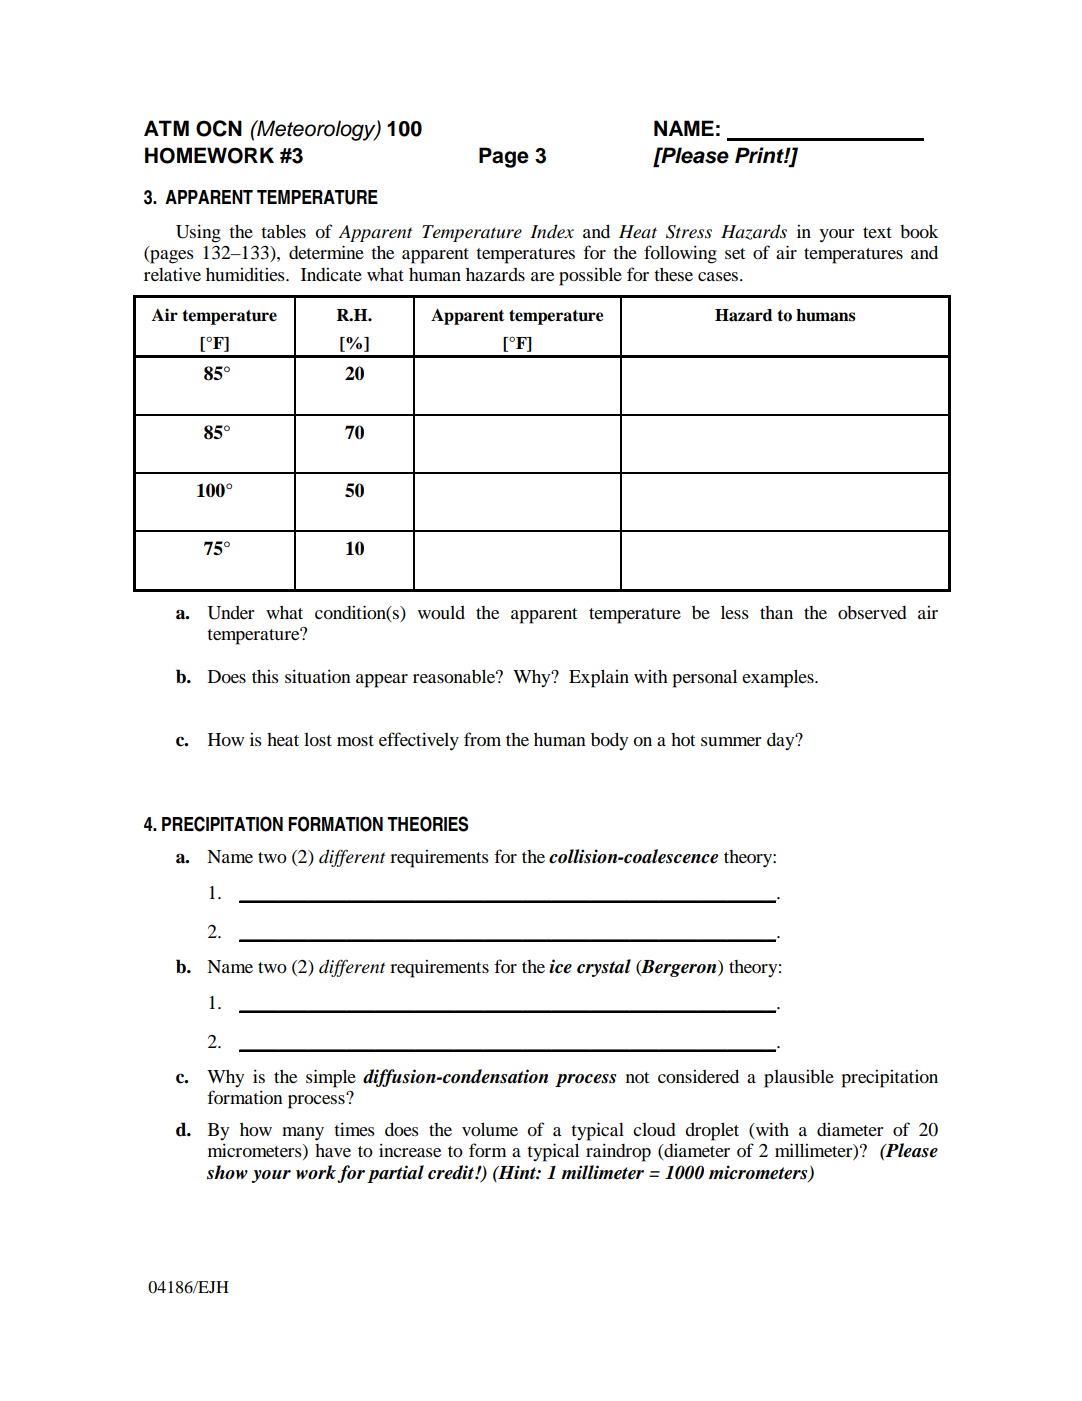 This screenshot has height=1401, width=1082. I want to click on many, so click(303, 1134).
